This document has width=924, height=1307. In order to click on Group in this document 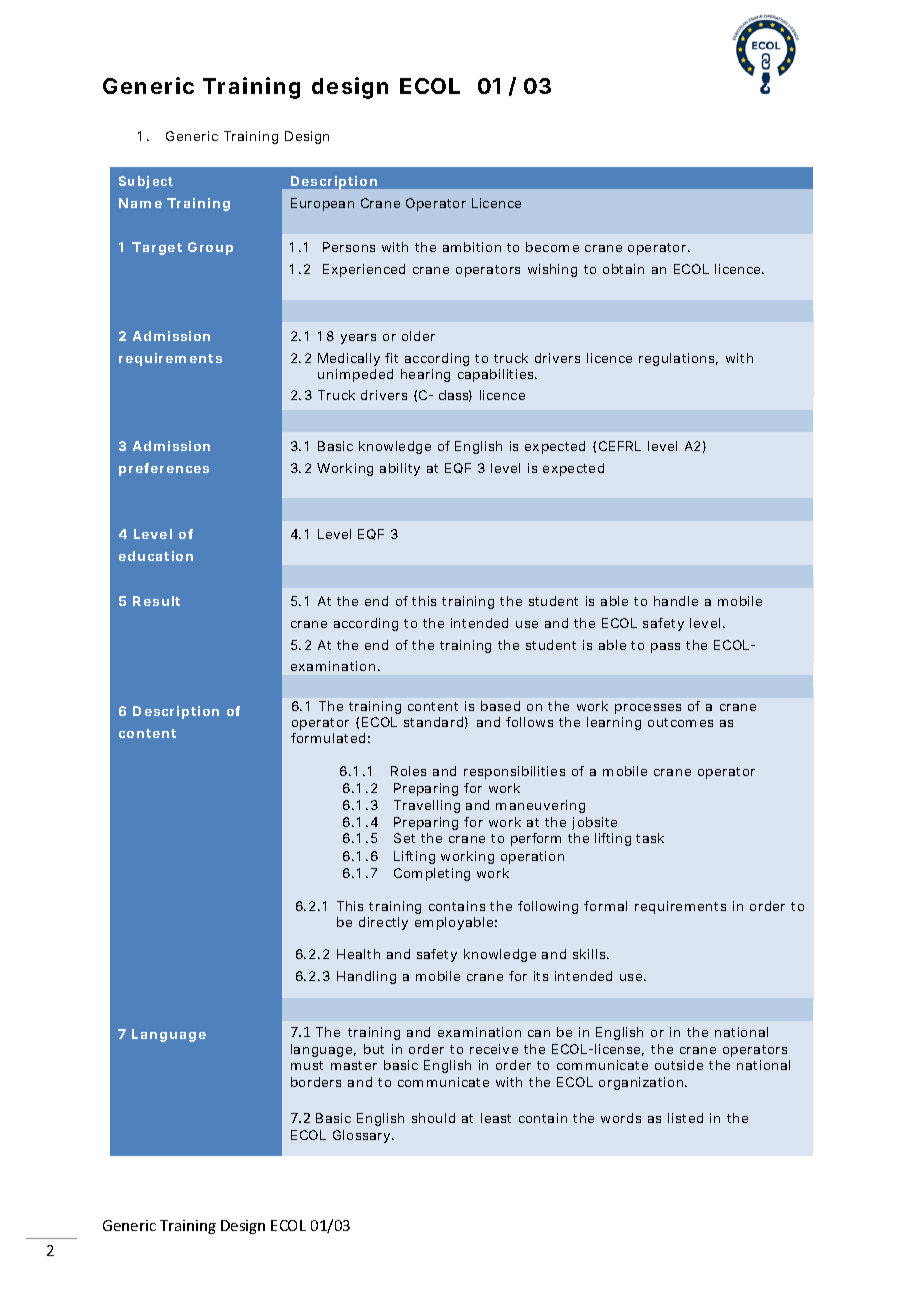, I will do `click(210, 248)`.
